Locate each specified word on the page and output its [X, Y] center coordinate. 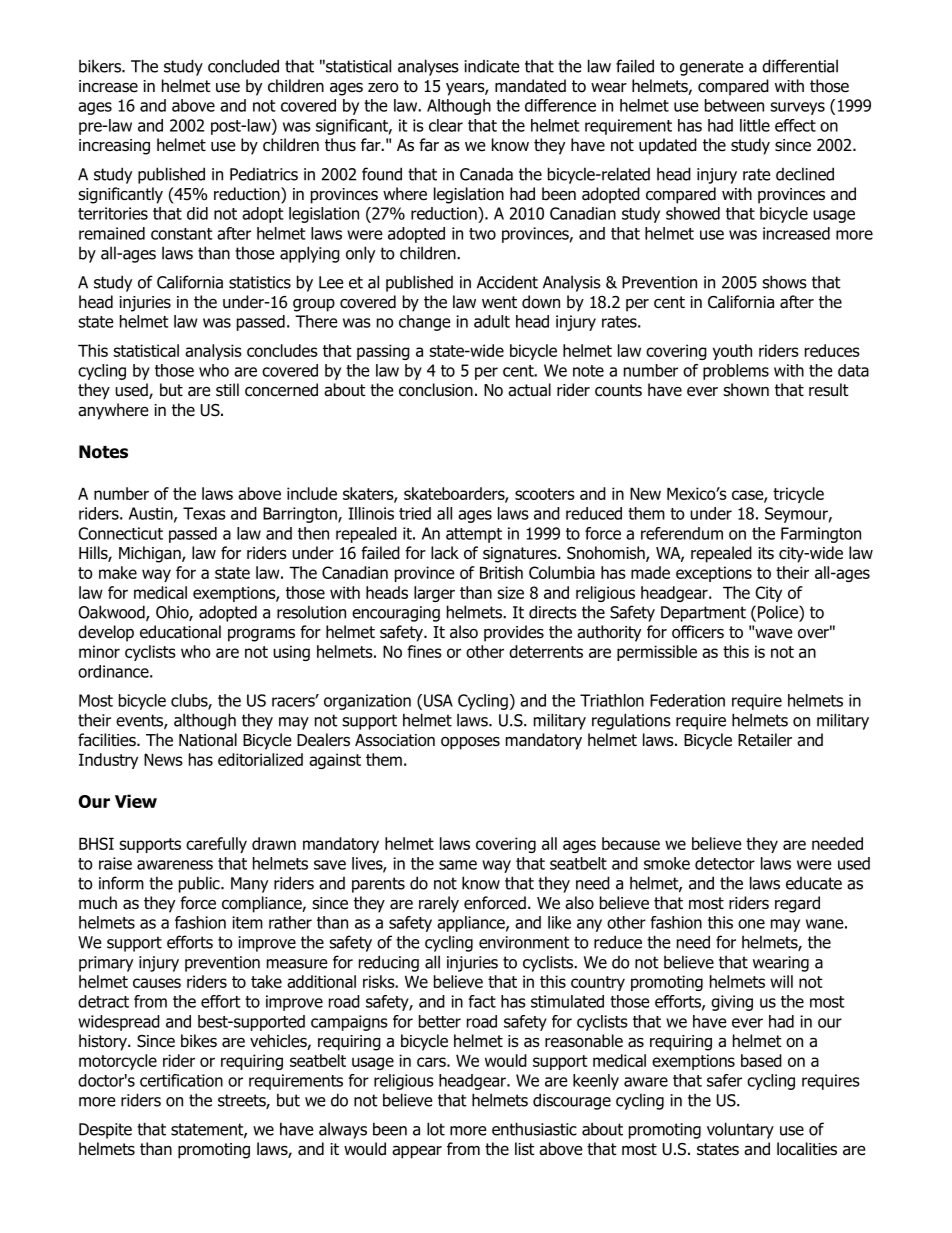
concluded [243, 66]
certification [181, 1080]
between [734, 105]
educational [180, 632]
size [510, 592]
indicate [492, 66]
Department [703, 614]
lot [436, 1129]
